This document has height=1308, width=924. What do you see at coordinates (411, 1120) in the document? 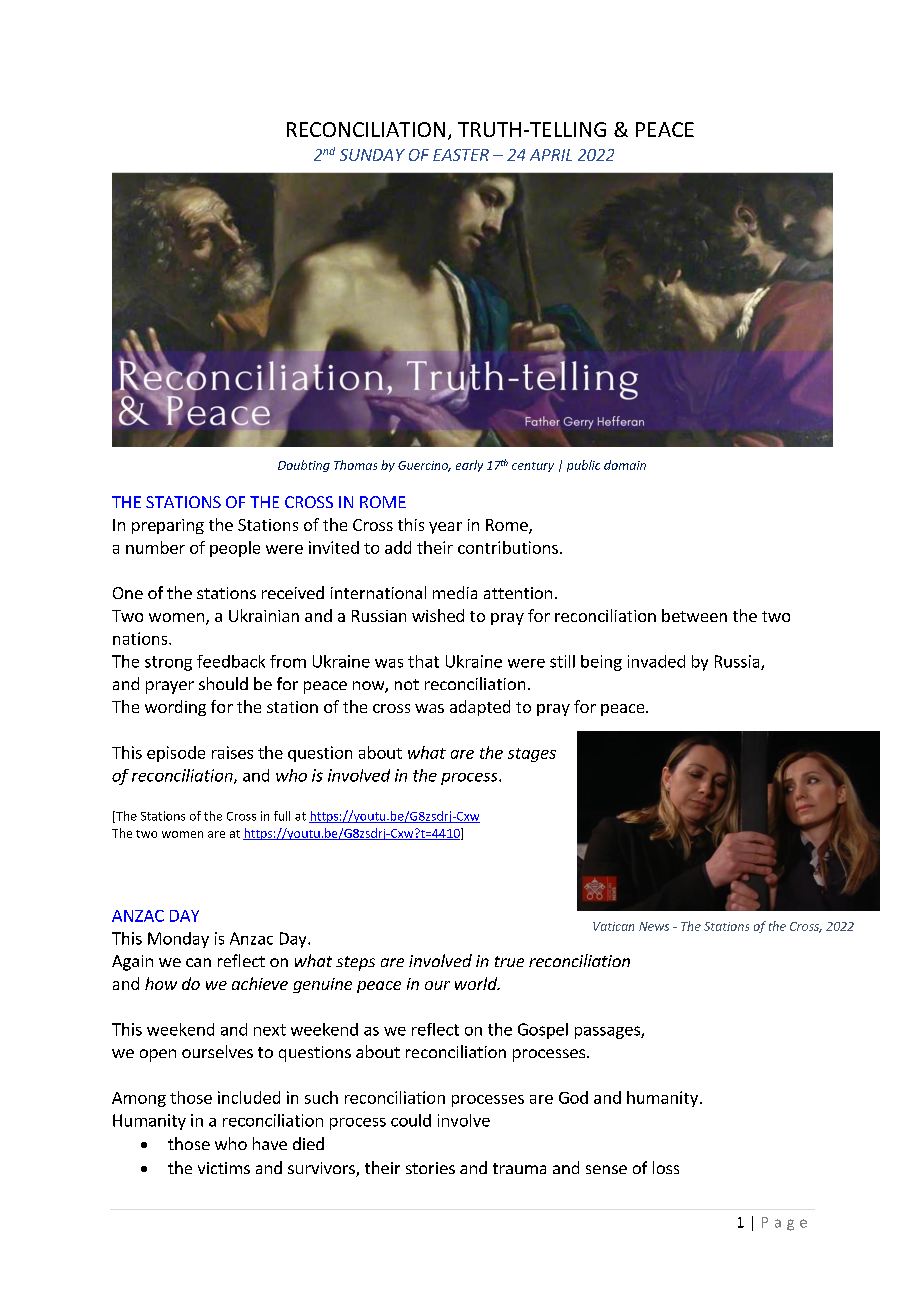
I see `could` at bounding box center [411, 1120].
